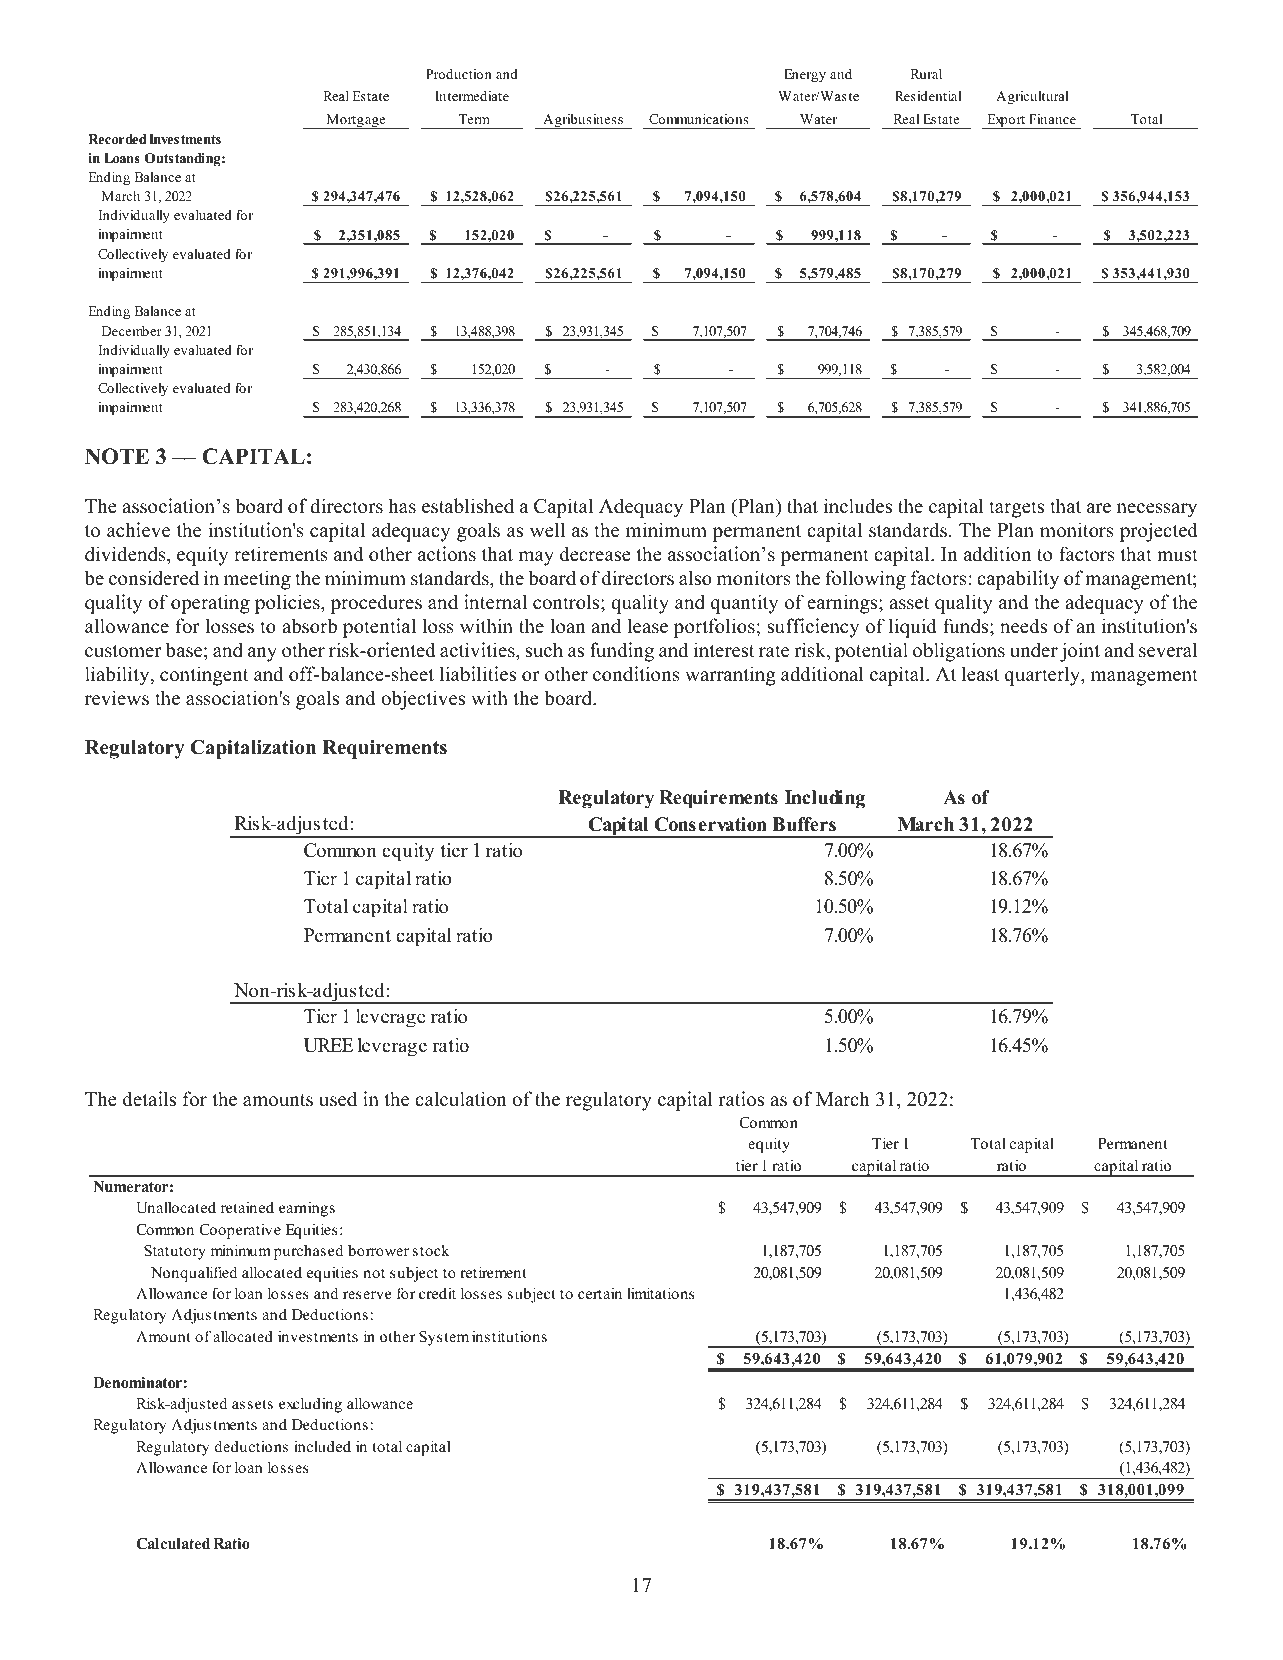 Image resolution: width=1283 pixels, height=1660 pixels. I want to click on Communications, so click(698, 119).
